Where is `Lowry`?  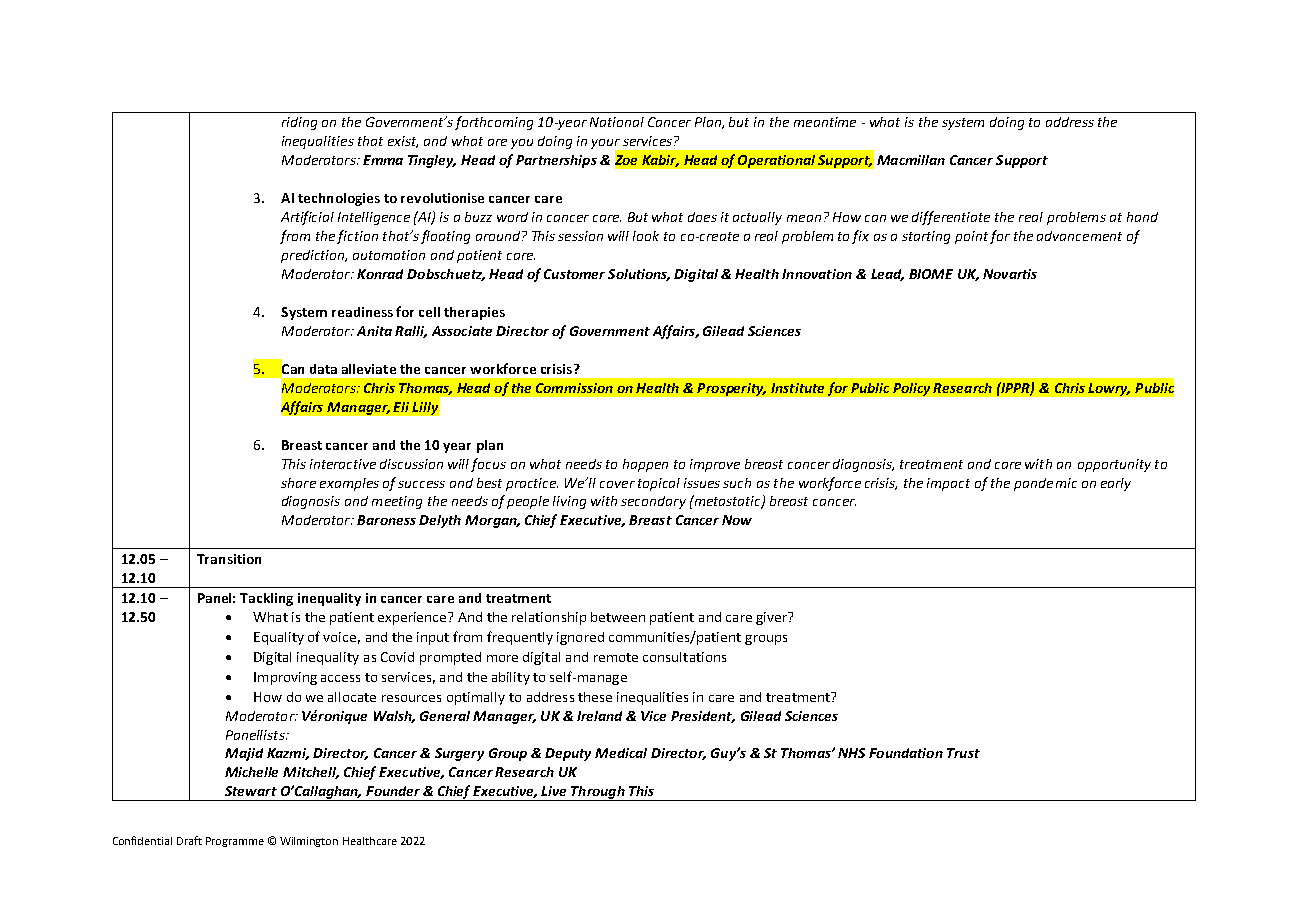
Lowry is located at coordinates (1109, 389).
